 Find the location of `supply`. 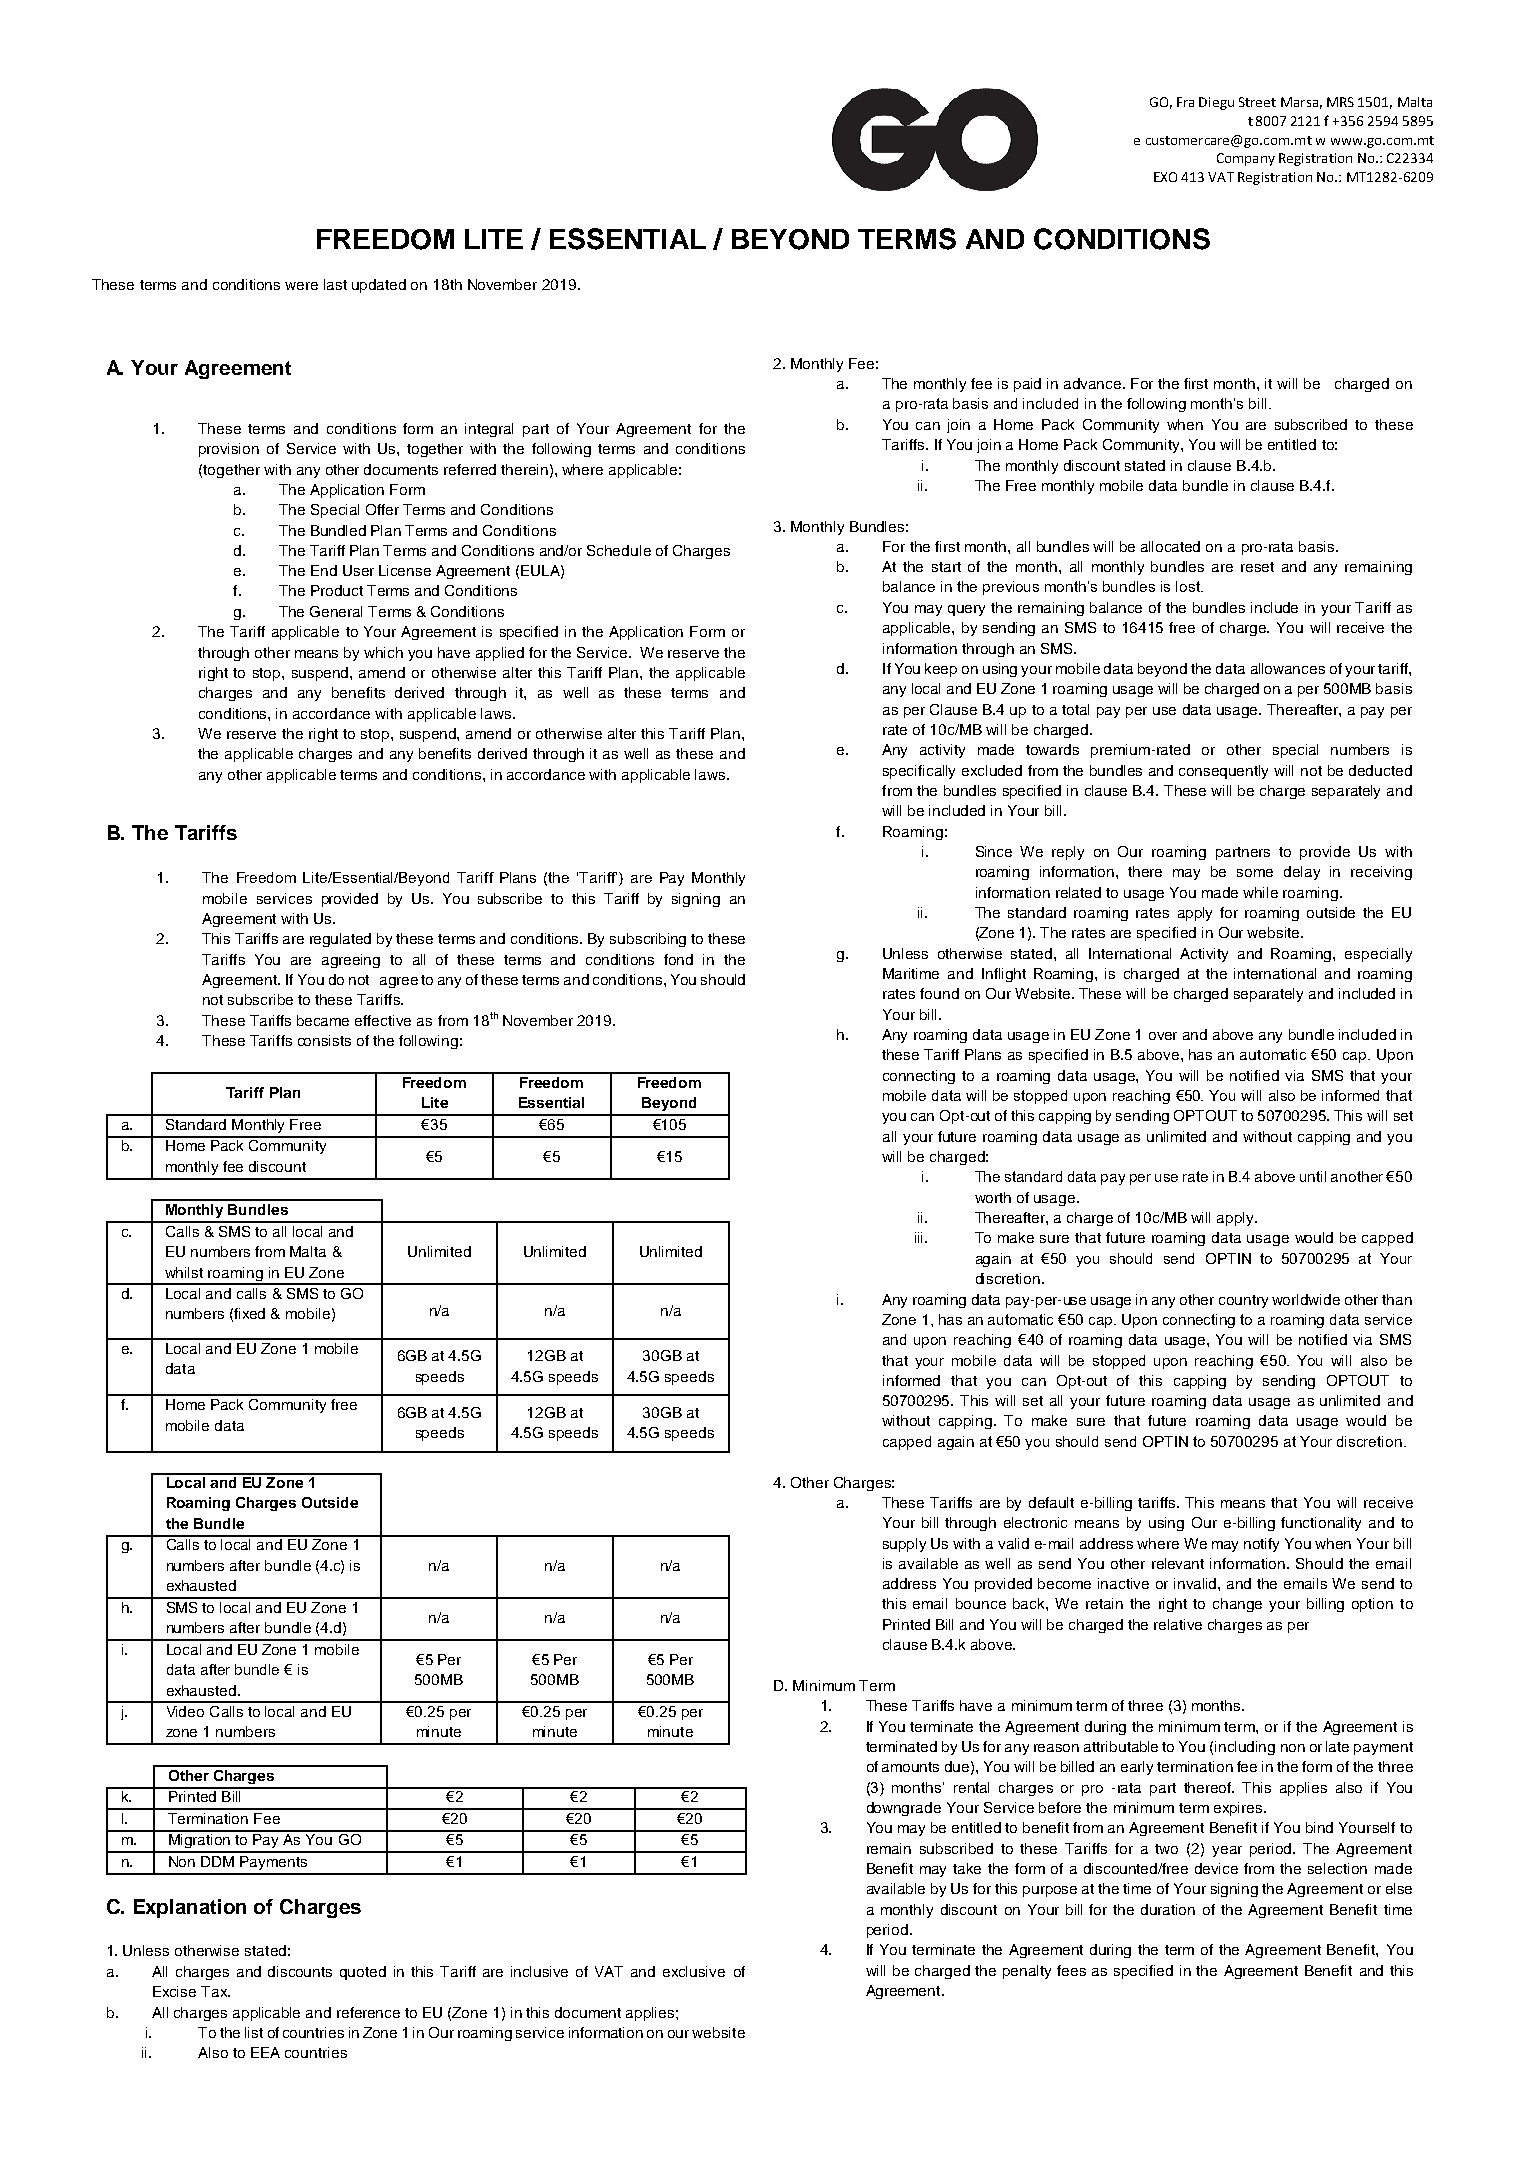

supply is located at coordinates (904, 1545).
